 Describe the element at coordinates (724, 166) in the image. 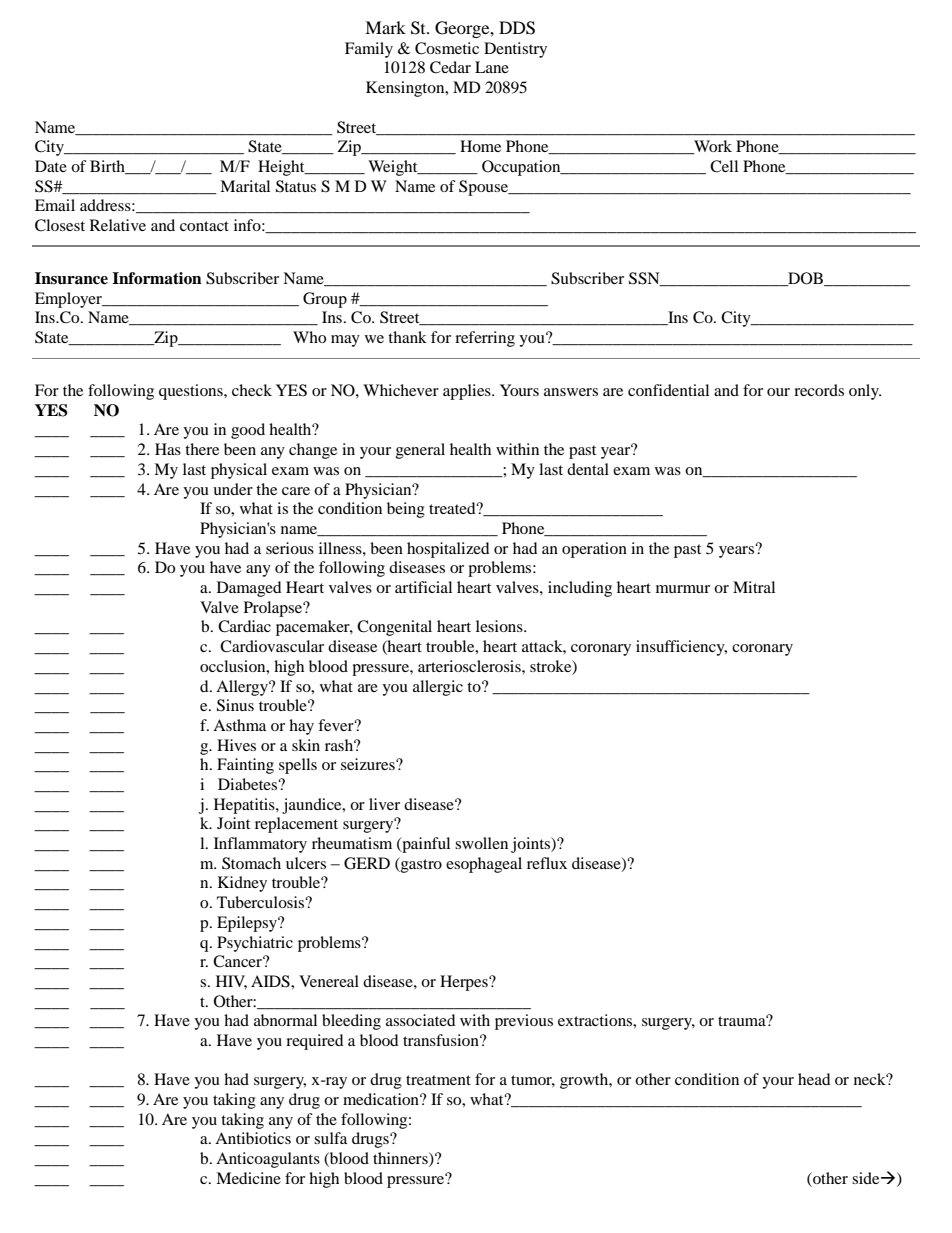

I see `Cell` at that location.
